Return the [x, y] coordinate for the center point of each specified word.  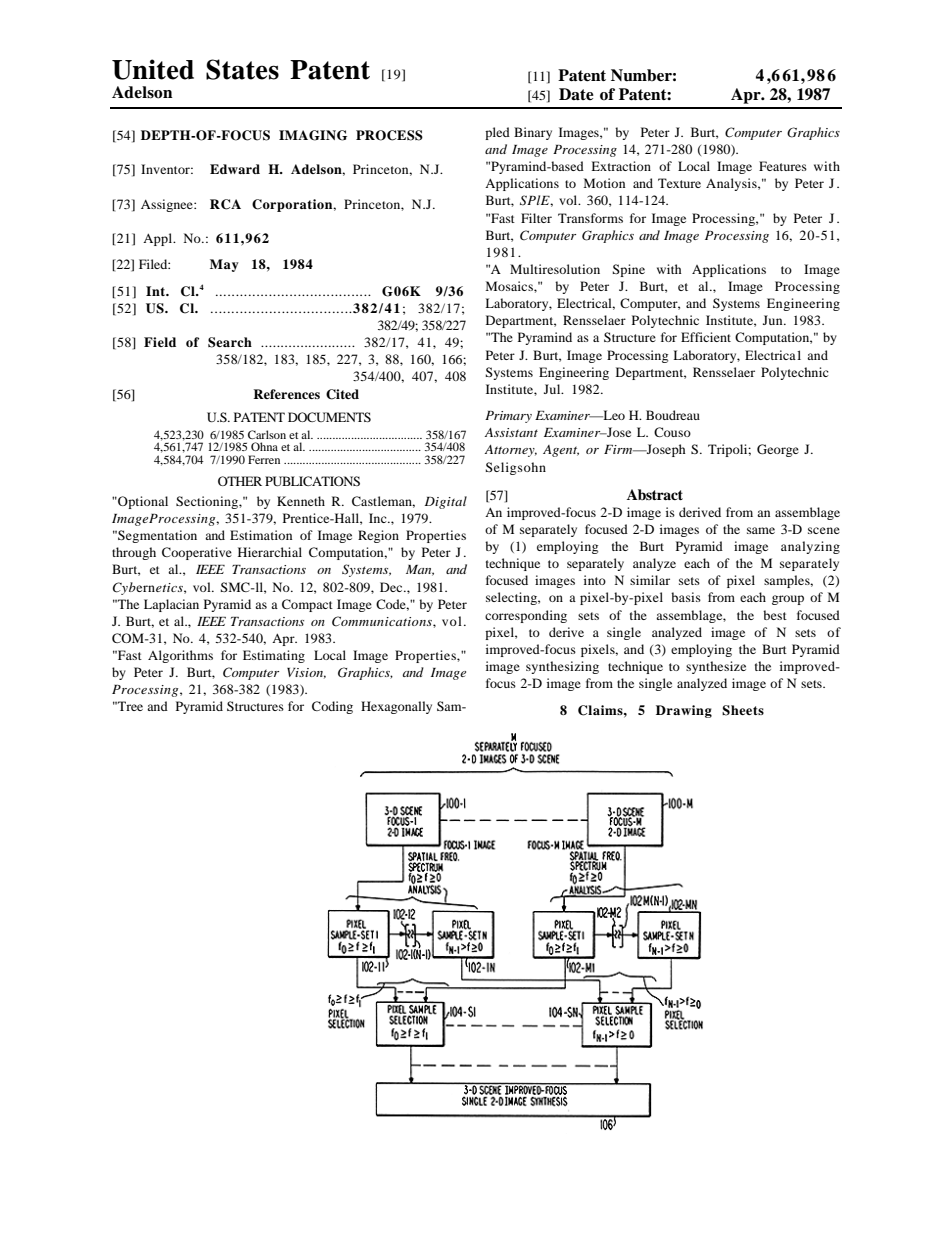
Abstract [655, 494]
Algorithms [180, 656]
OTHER [240, 481]
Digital [446, 502]
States [242, 69]
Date [576, 94]
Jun [774, 320]
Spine [628, 270]
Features [783, 166]
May [224, 265]
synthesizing [562, 667]
